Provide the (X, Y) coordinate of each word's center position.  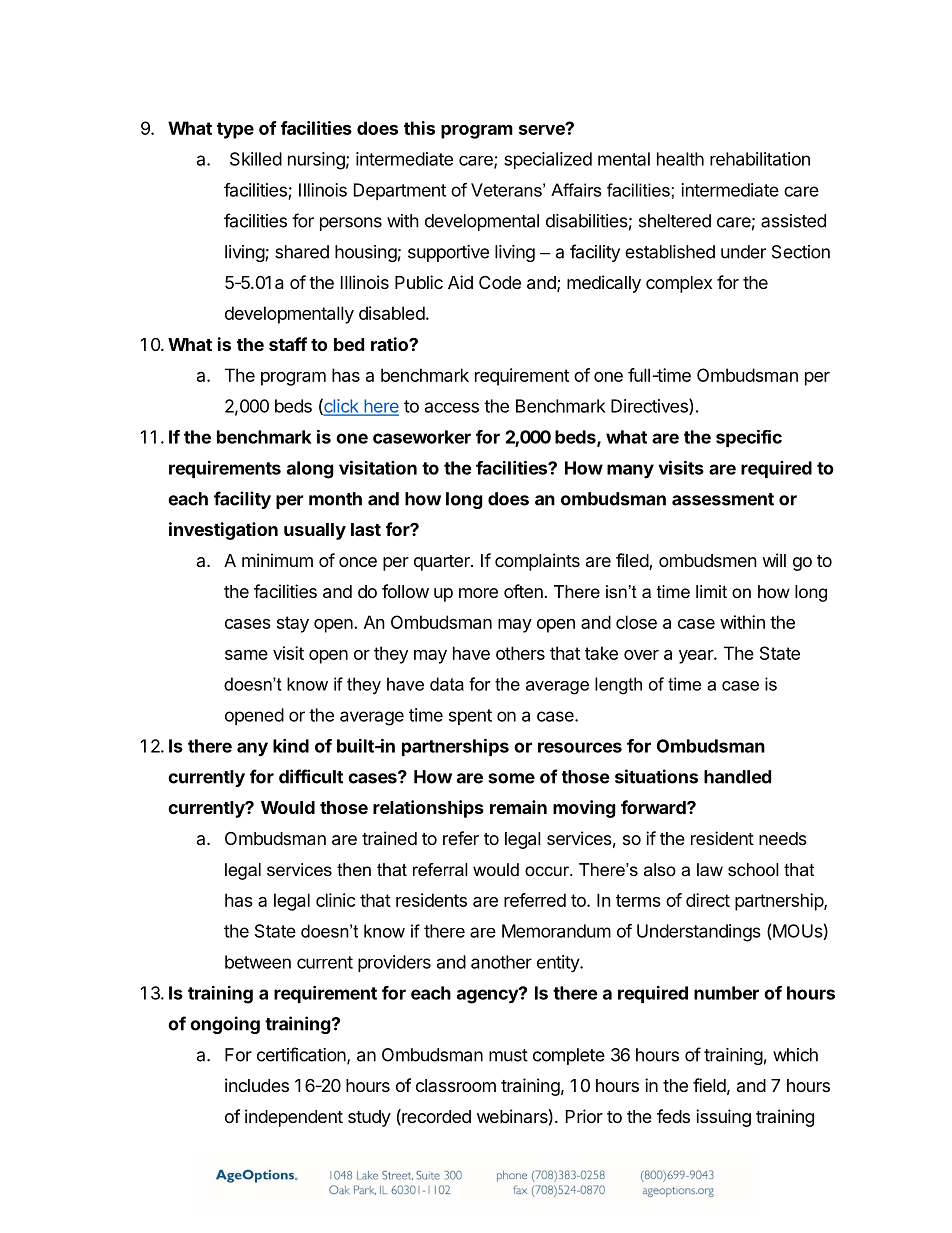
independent (294, 1118)
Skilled (256, 159)
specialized (548, 160)
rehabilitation (760, 159)
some (511, 778)
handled (737, 777)
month (335, 499)
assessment (723, 499)
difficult (311, 776)
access (452, 407)
